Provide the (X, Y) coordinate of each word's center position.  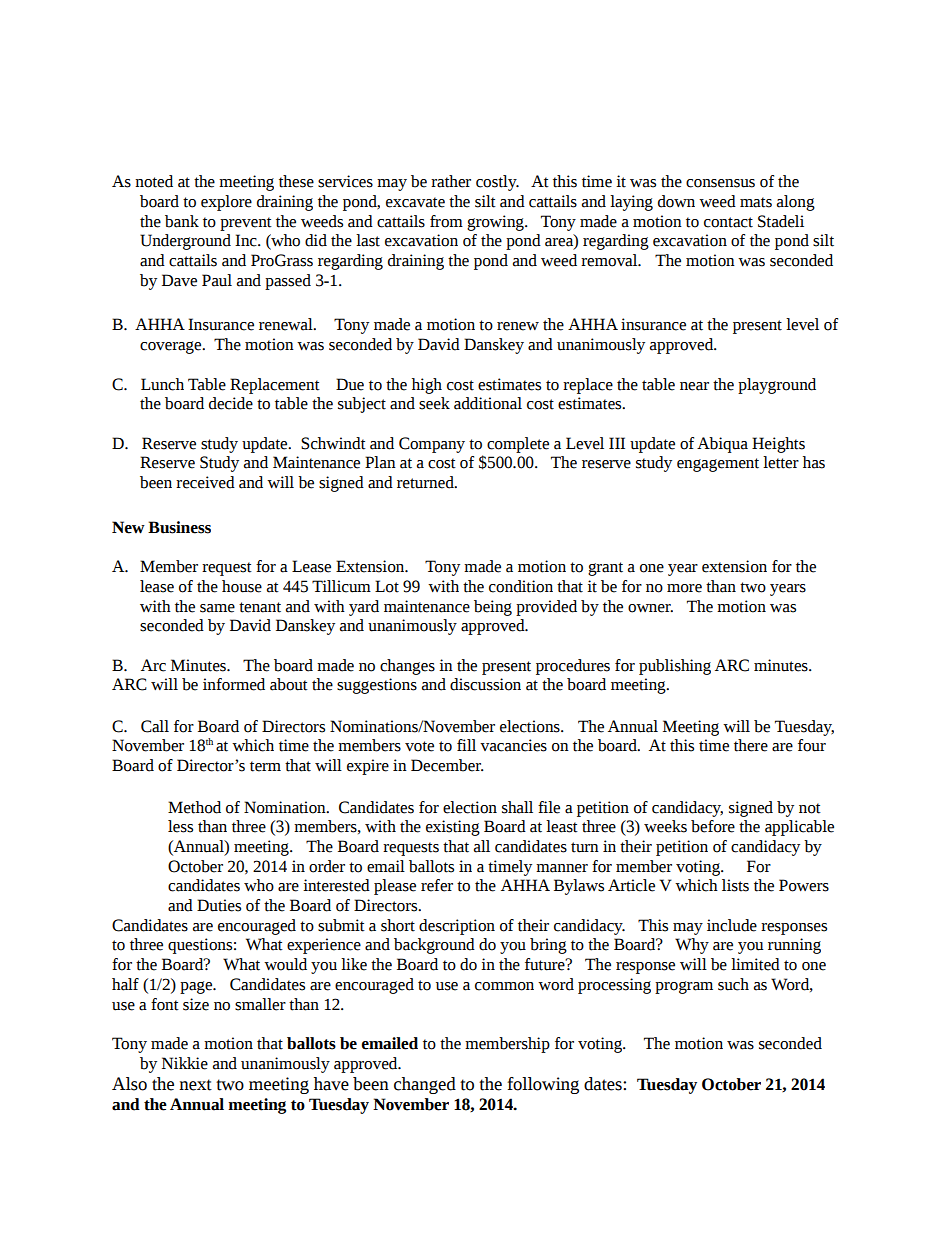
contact (728, 222)
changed (425, 1085)
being (493, 608)
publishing (675, 667)
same (217, 608)
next (195, 1085)
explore (226, 203)
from (446, 221)
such (733, 984)
